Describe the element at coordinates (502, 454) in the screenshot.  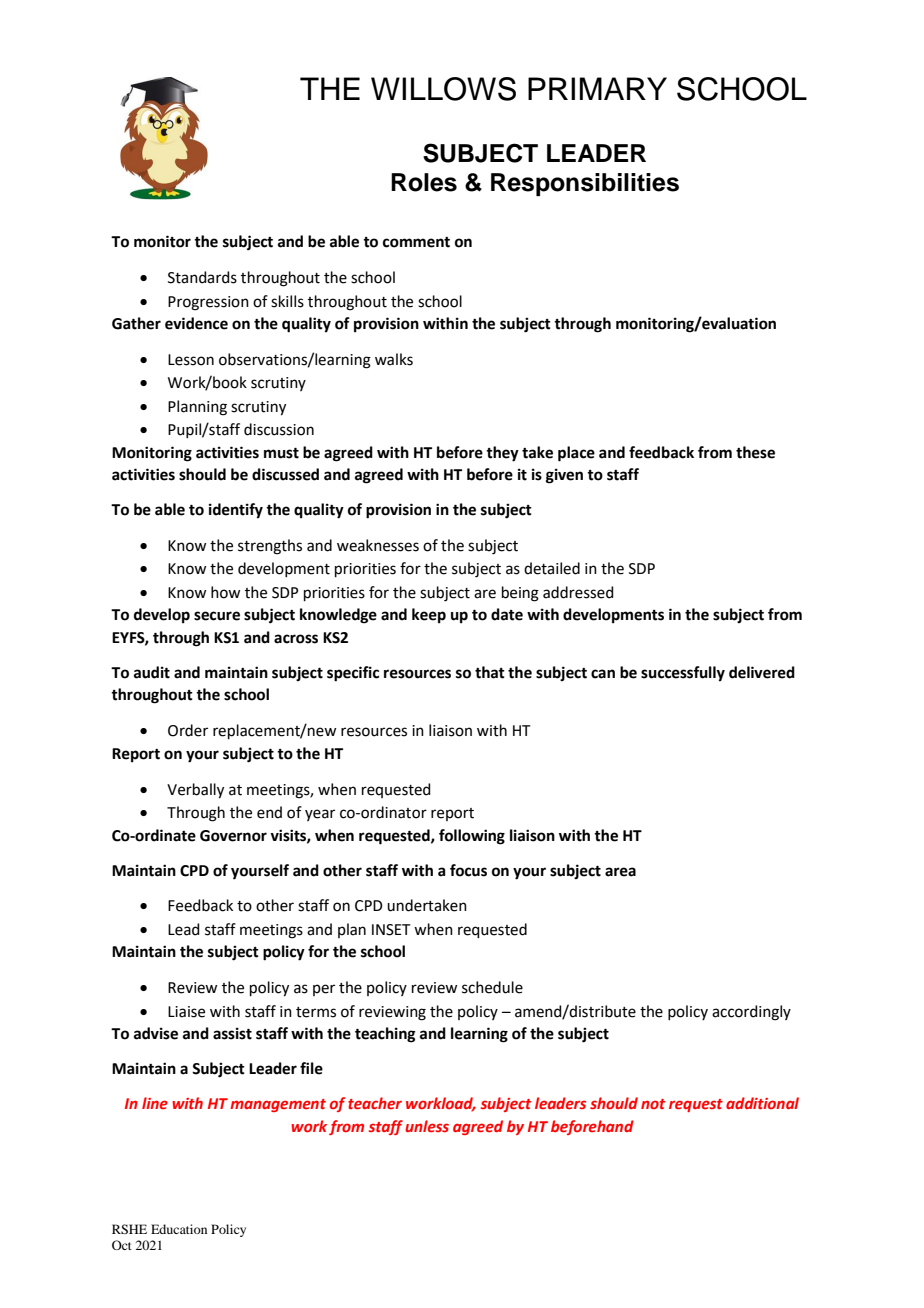
I see `they` at that location.
